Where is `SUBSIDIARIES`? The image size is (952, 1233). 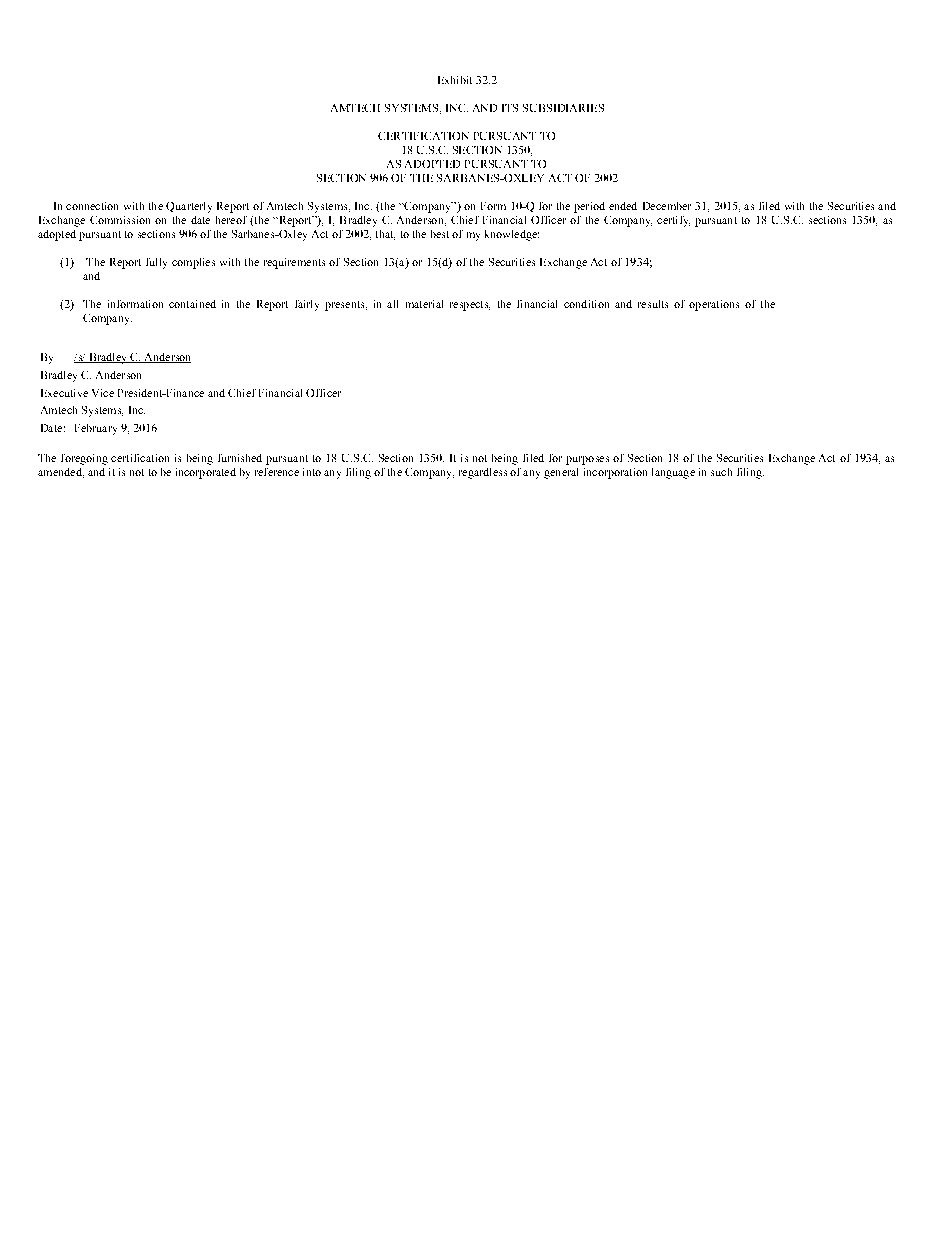
SUBSIDIARIES is located at coordinates (563, 108).
